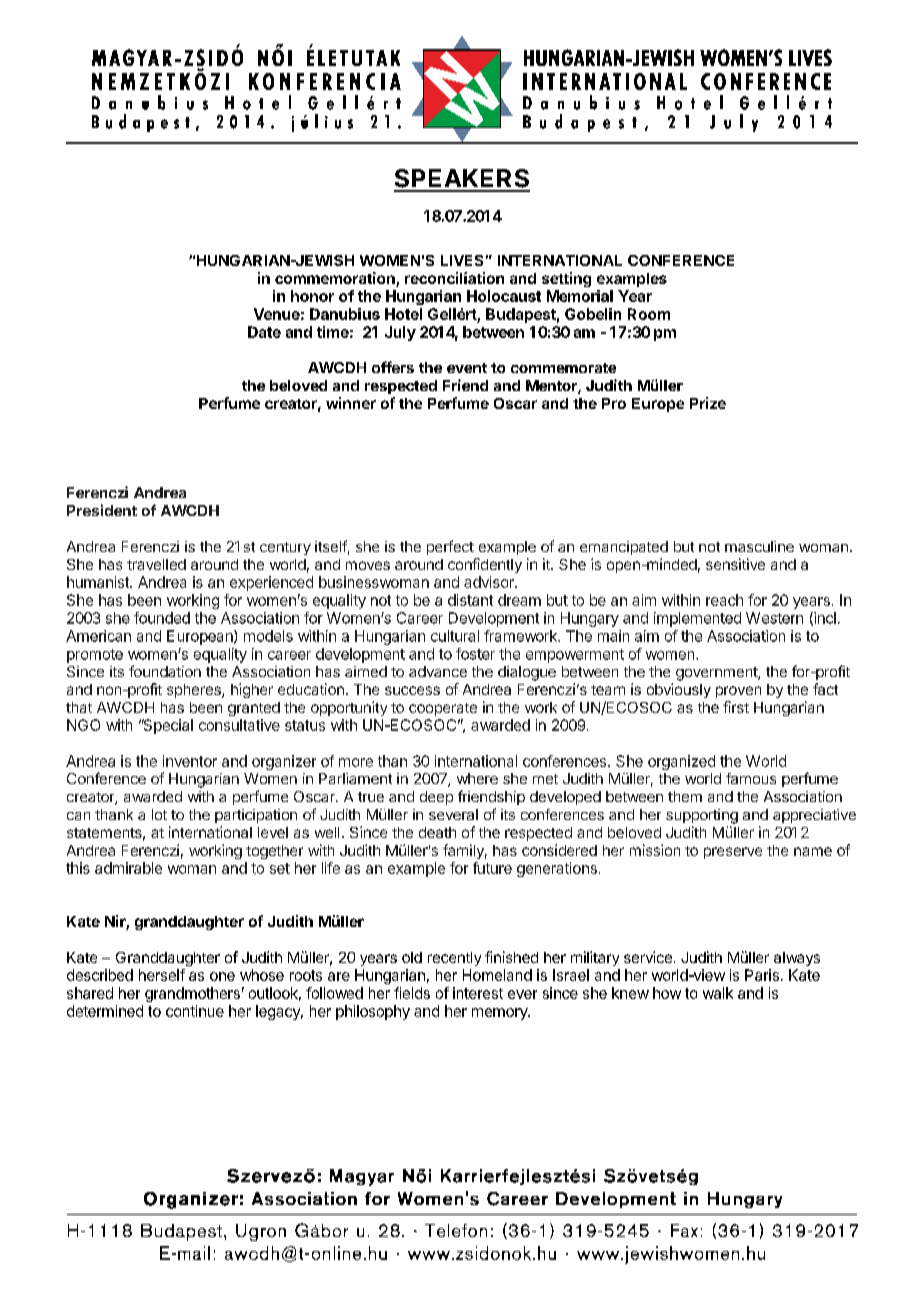 The image size is (924, 1308). Describe the element at coordinates (102, 510) in the screenshot. I see `President` at that location.
